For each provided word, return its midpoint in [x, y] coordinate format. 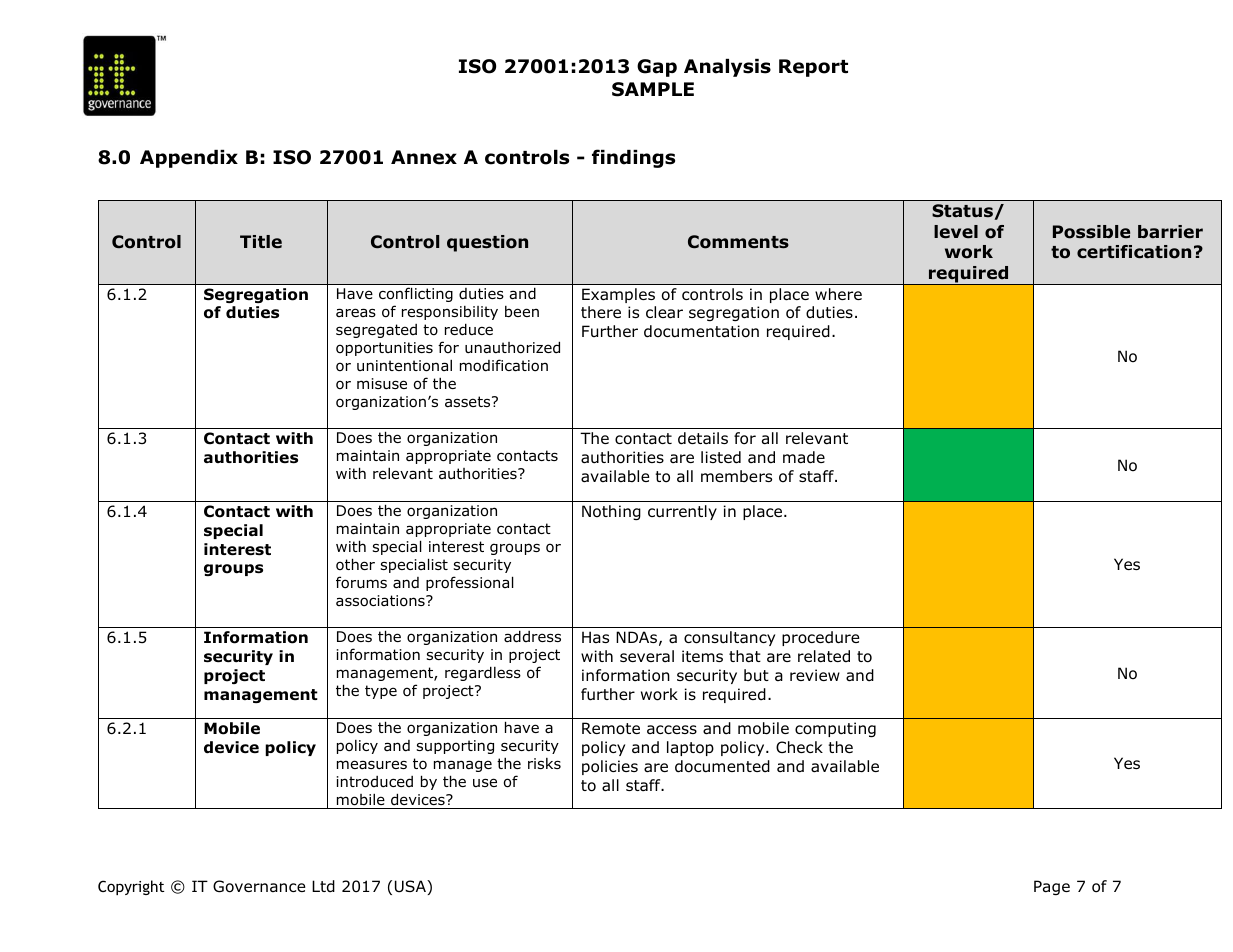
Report [813, 68]
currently [682, 512]
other [355, 564]
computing [835, 729]
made [804, 457]
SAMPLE [653, 89]
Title [261, 242]
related [824, 656]
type [381, 692]
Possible [1091, 232]
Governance [259, 886]
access [672, 729]
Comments [738, 242]
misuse [382, 384]
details [703, 438]
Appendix [189, 159]
